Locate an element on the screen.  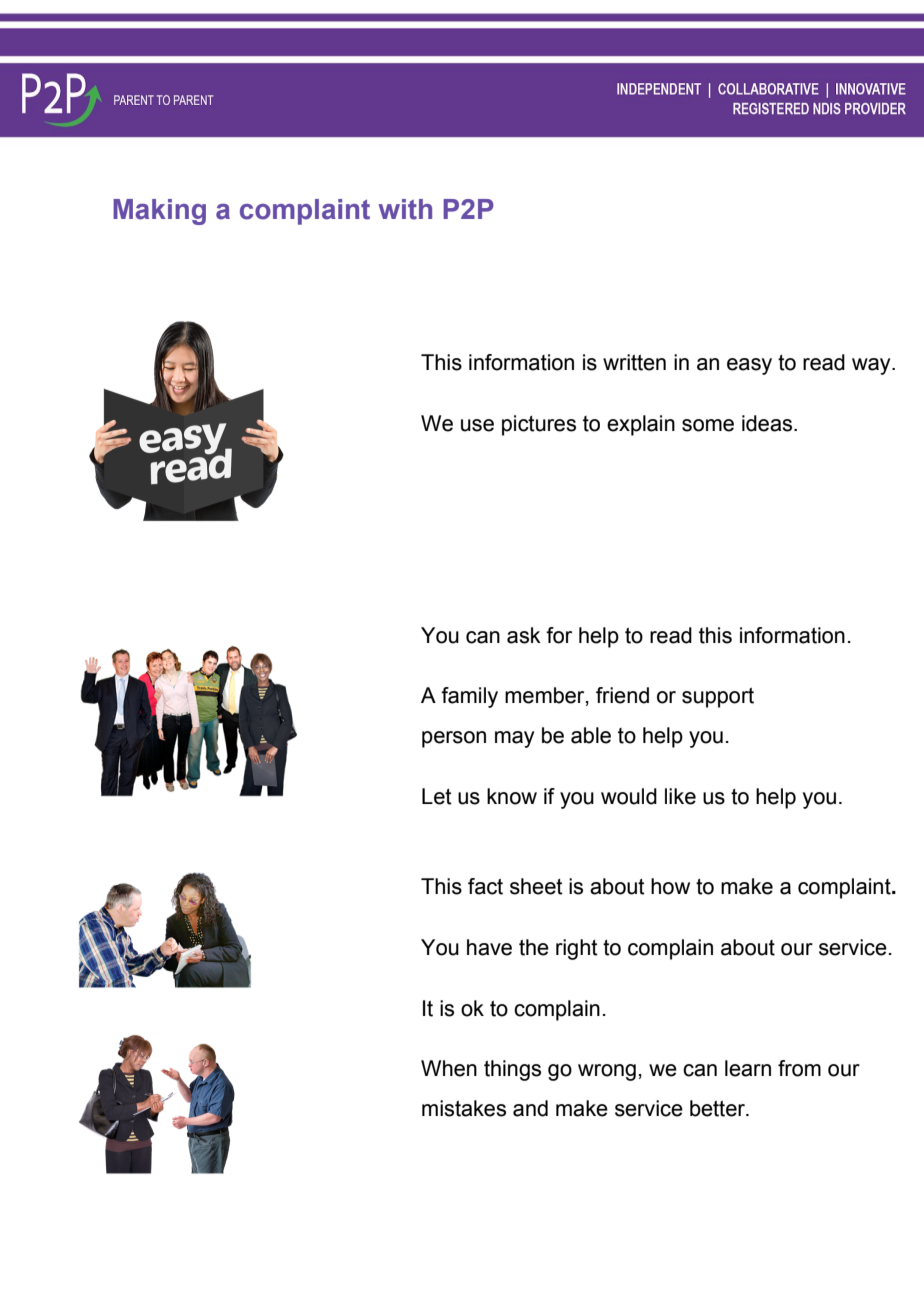
When is located at coordinates (449, 1068).
